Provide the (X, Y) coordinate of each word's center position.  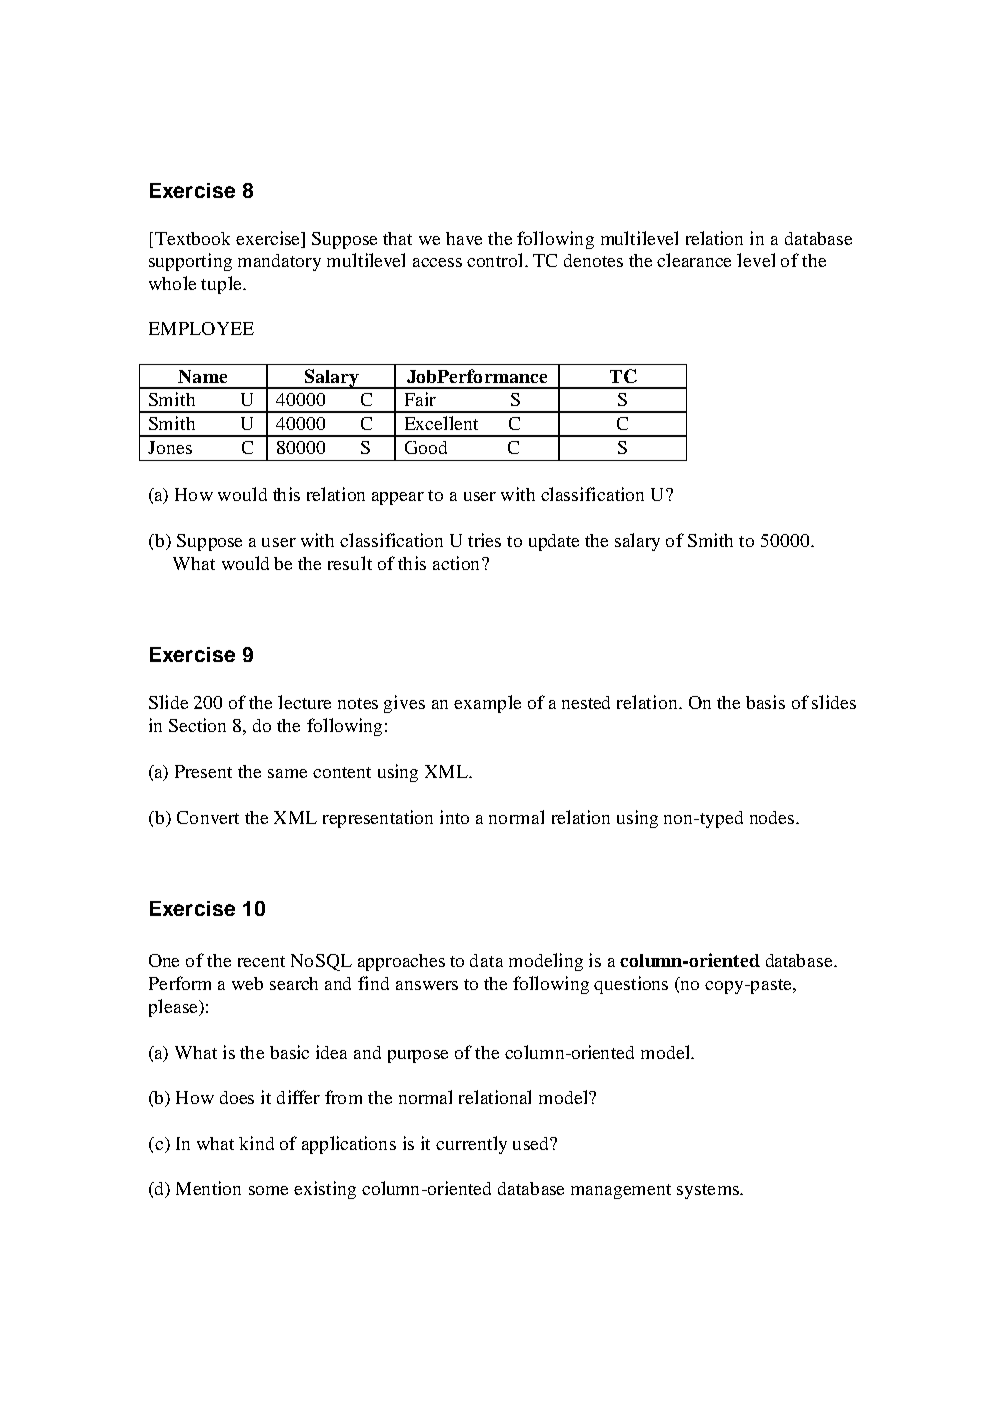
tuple (221, 285)
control (496, 260)
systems (709, 1191)
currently (471, 1145)
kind (256, 1143)
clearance (694, 260)
